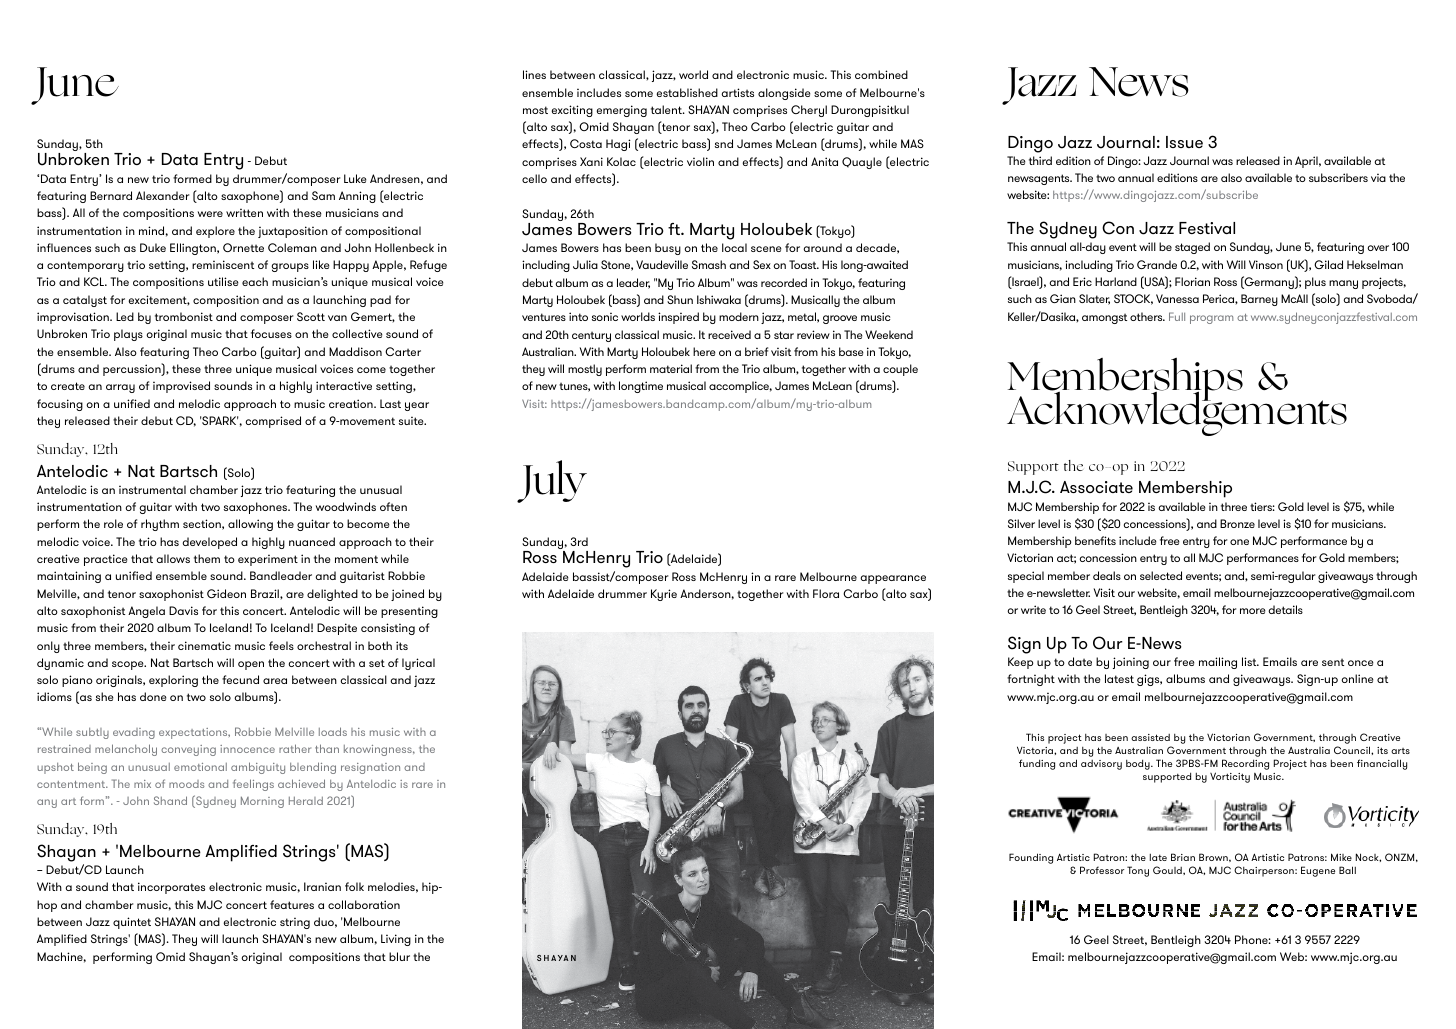 Image resolution: width=1456 pixels, height=1029 pixels. Describe the element at coordinates (355, 178) in the document. I see `Luke` at that location.
